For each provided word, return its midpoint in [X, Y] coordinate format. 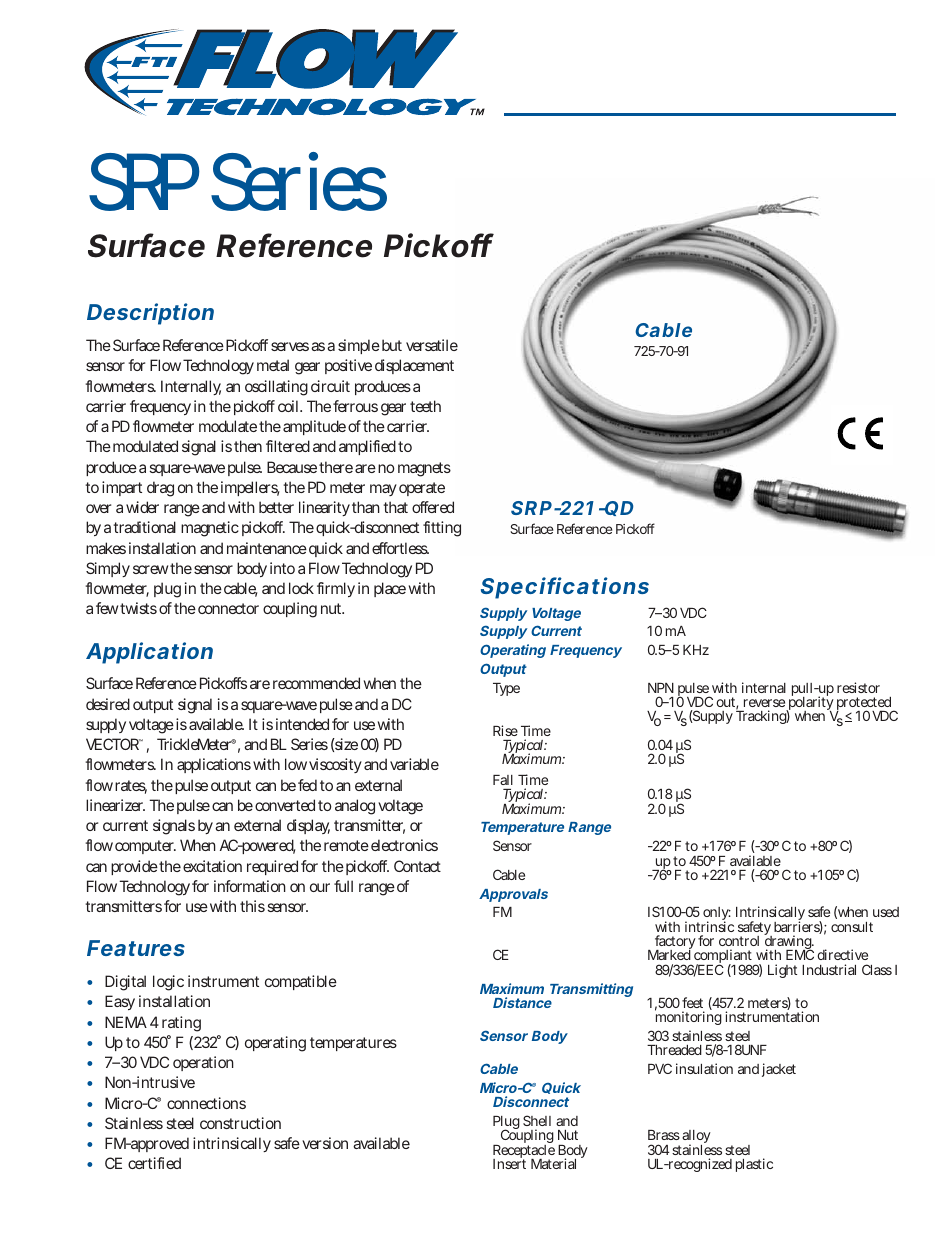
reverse [764, 703]
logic [168, 983]
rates [131, 787]
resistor [858, 687]
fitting [442, 529]
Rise [505, 730]
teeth [425, 406]
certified [154, 1163]
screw [150, 569]
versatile [432, 345]
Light [782, 971]
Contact [417, 866]
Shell [537, 1120]
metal [273, 365]
